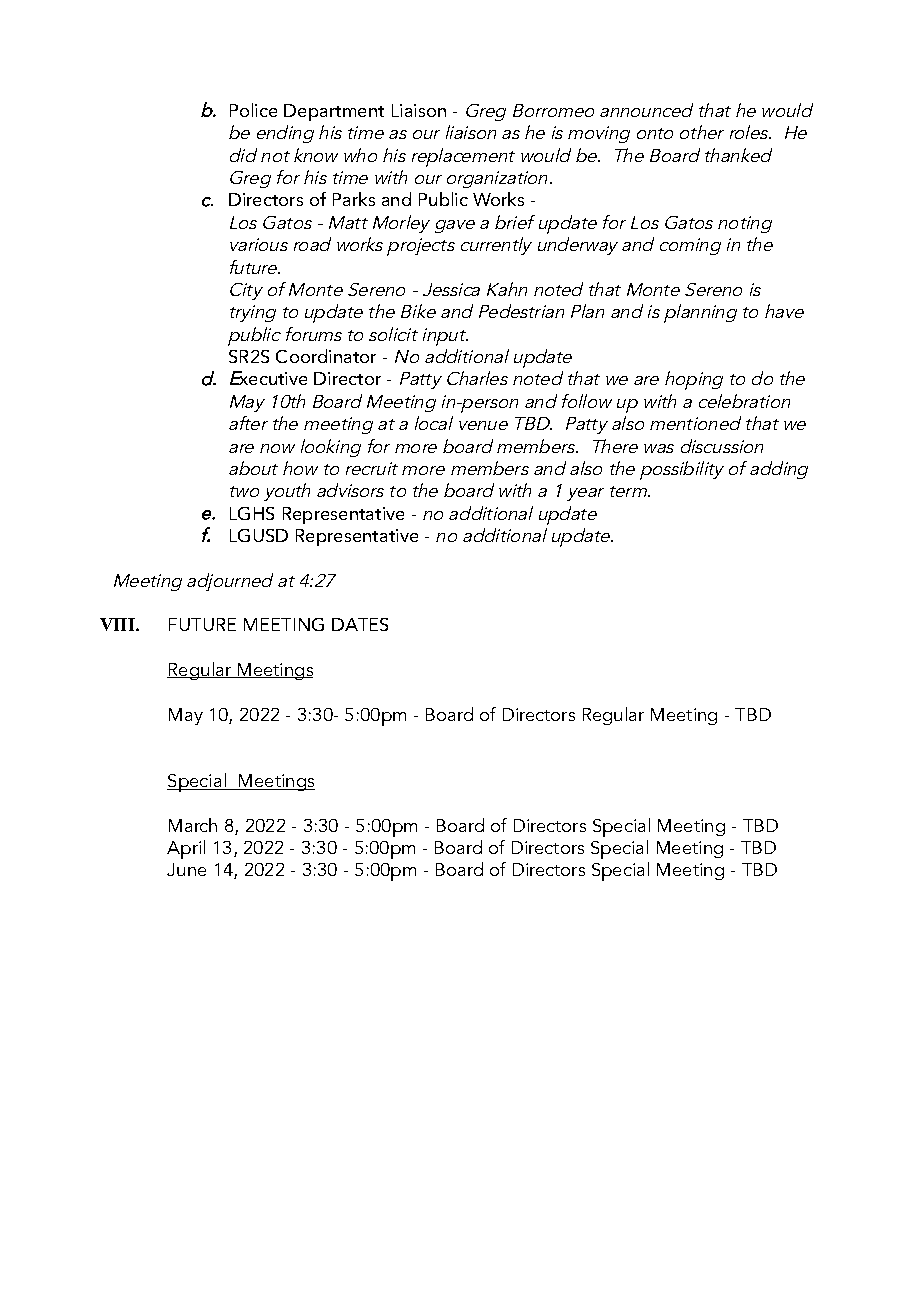 This screenshot has width=924, height=1307. What do you see at coordinates (326, 356) in the screenshot?
I see `Coordinator` at bounding box center [326, 356].
